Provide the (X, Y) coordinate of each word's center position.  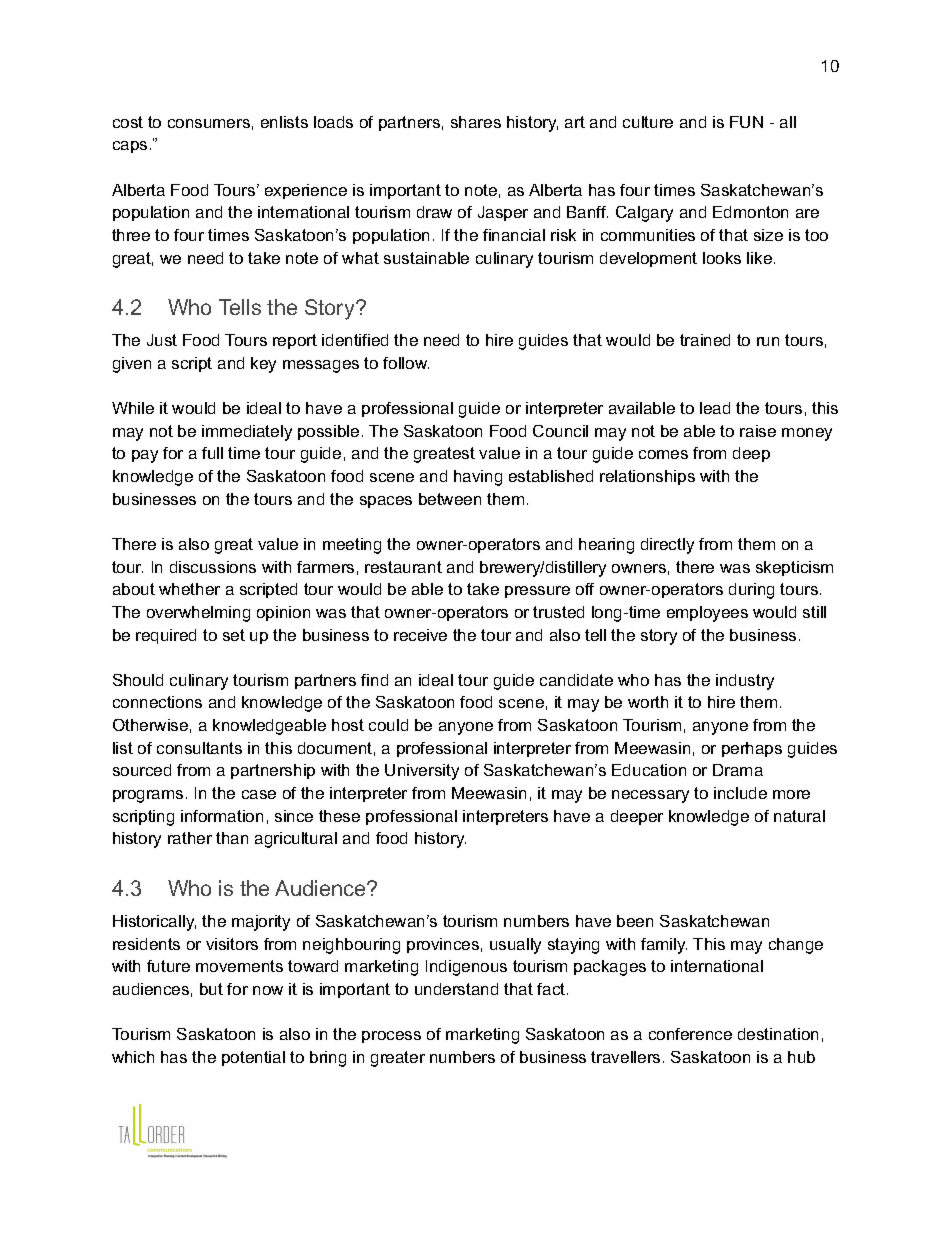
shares (476, 122)
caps (130, 147)
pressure (537, 592)
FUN (746, 122)
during (751, 591)
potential (253, 1058)
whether (189, 589)
